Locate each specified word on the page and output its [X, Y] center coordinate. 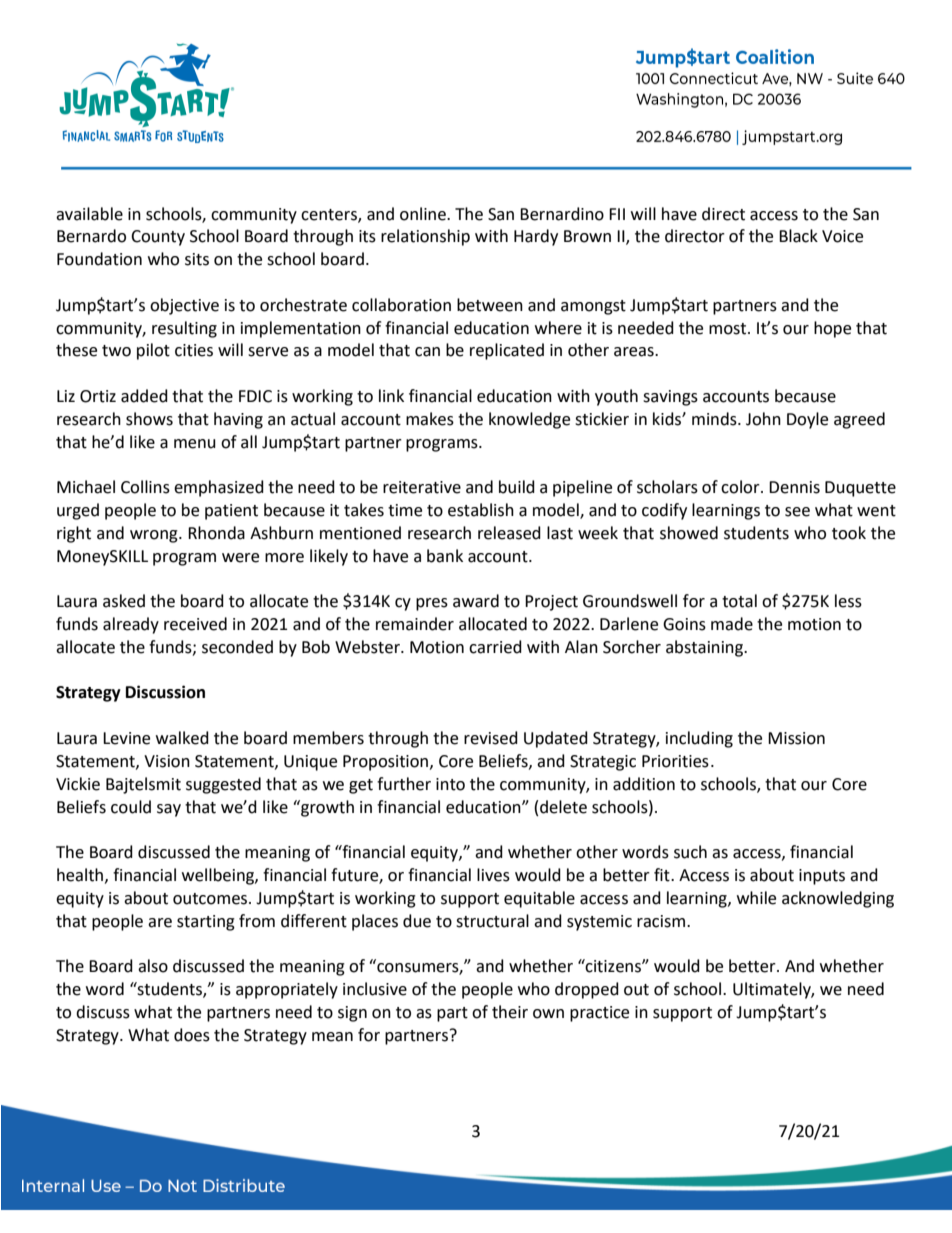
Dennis [794, 487]
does [192, 1035]
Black [798, 236]
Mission [796, 738]
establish [481, 510]
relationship [425, 237]
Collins [145, 487]
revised [491, 738]
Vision [167, 761]
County [158, 238]
